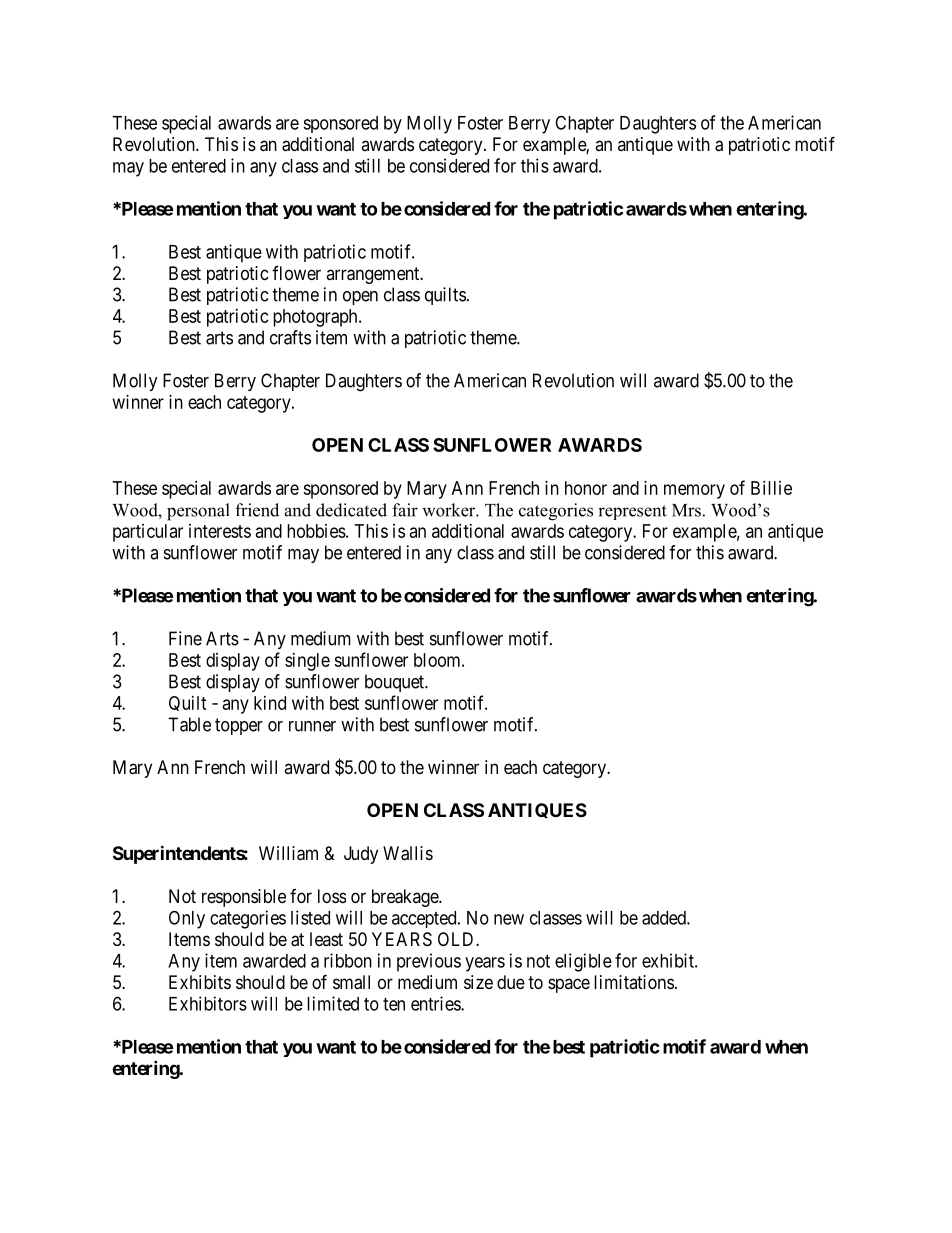  Describe the element at coordinates (333, 1003) in the image. I see `limited` at that location.
